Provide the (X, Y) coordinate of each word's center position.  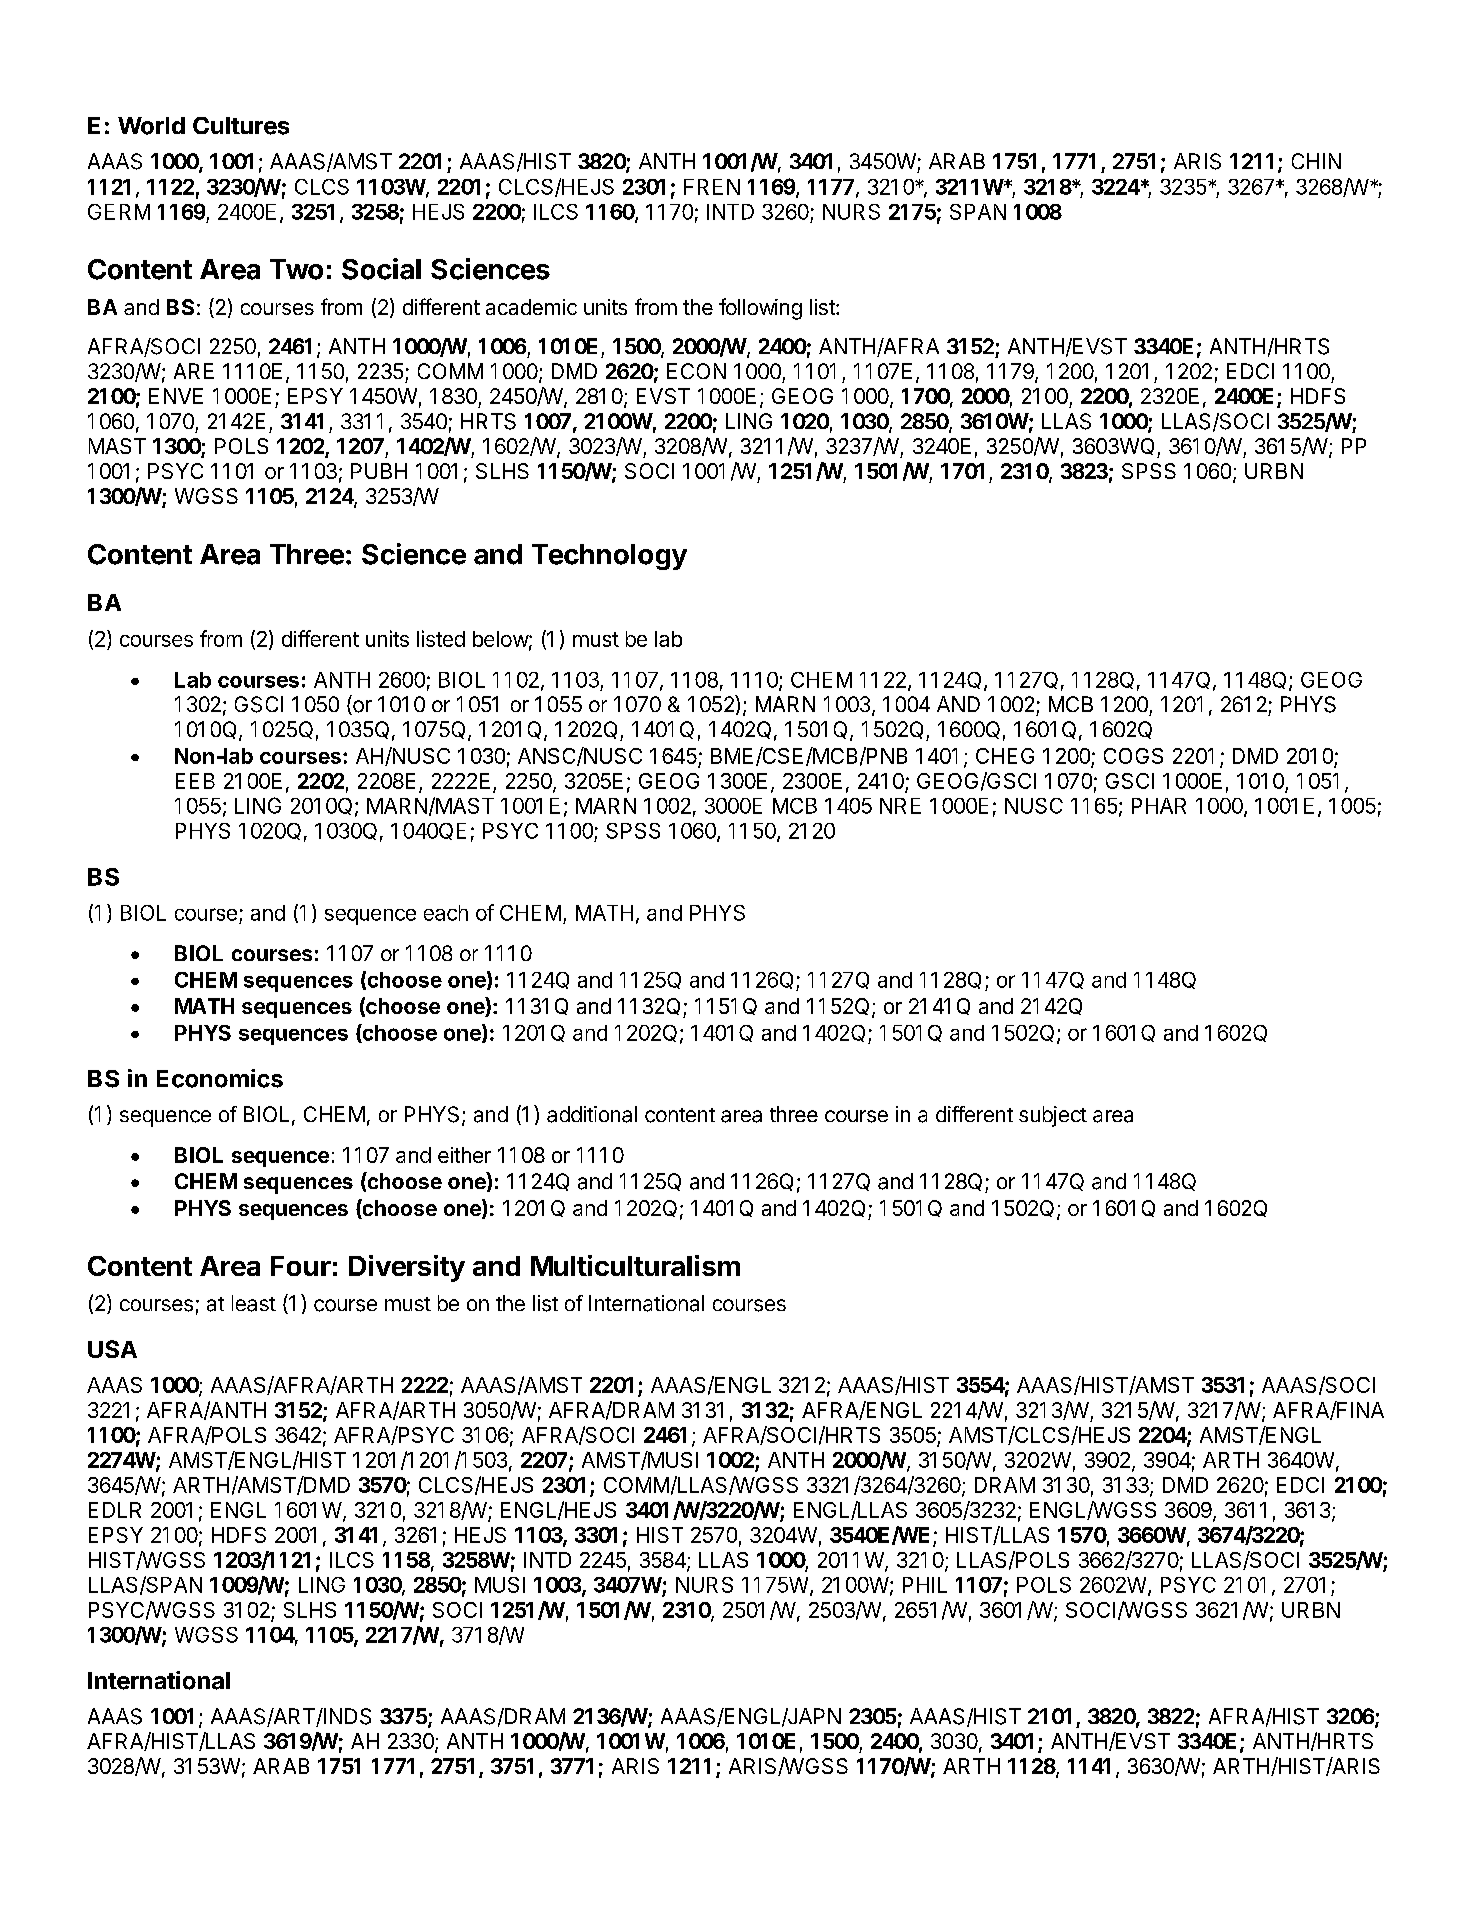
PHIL (925, 1585)
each (446, 913)
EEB (195, 781)
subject (1053, 1116)
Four (301, 1266)
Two (296, 269)
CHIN (1316, 161)
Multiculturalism (635, 1265)
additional (592, 1114)
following (760, 309)
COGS (1133, 756)
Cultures (241, 126)
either (464, 1155)
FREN (712, 187)
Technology (609, 557)
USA (112, 1349)
